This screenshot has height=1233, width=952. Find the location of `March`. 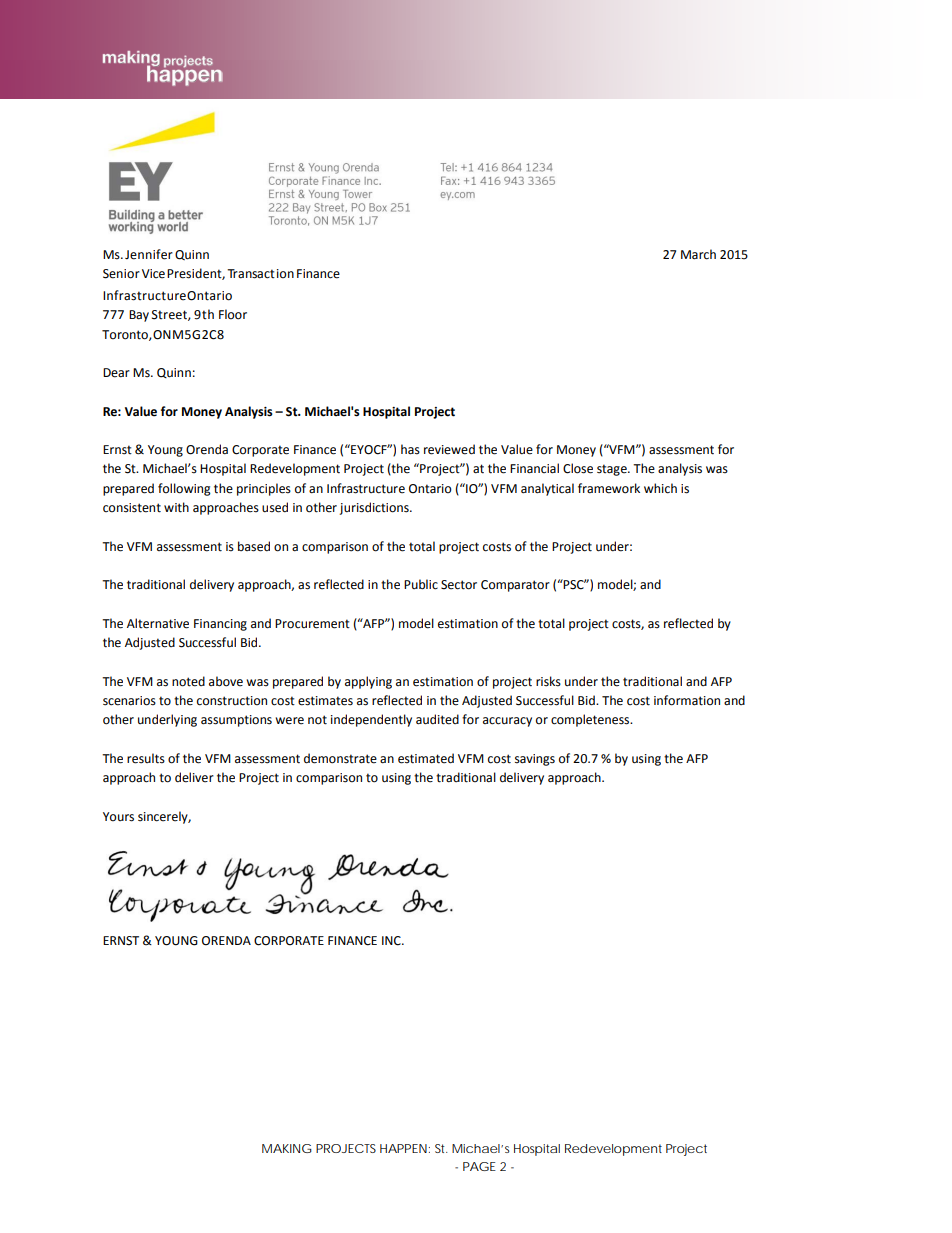

March is located at coordinates (698, 254).
